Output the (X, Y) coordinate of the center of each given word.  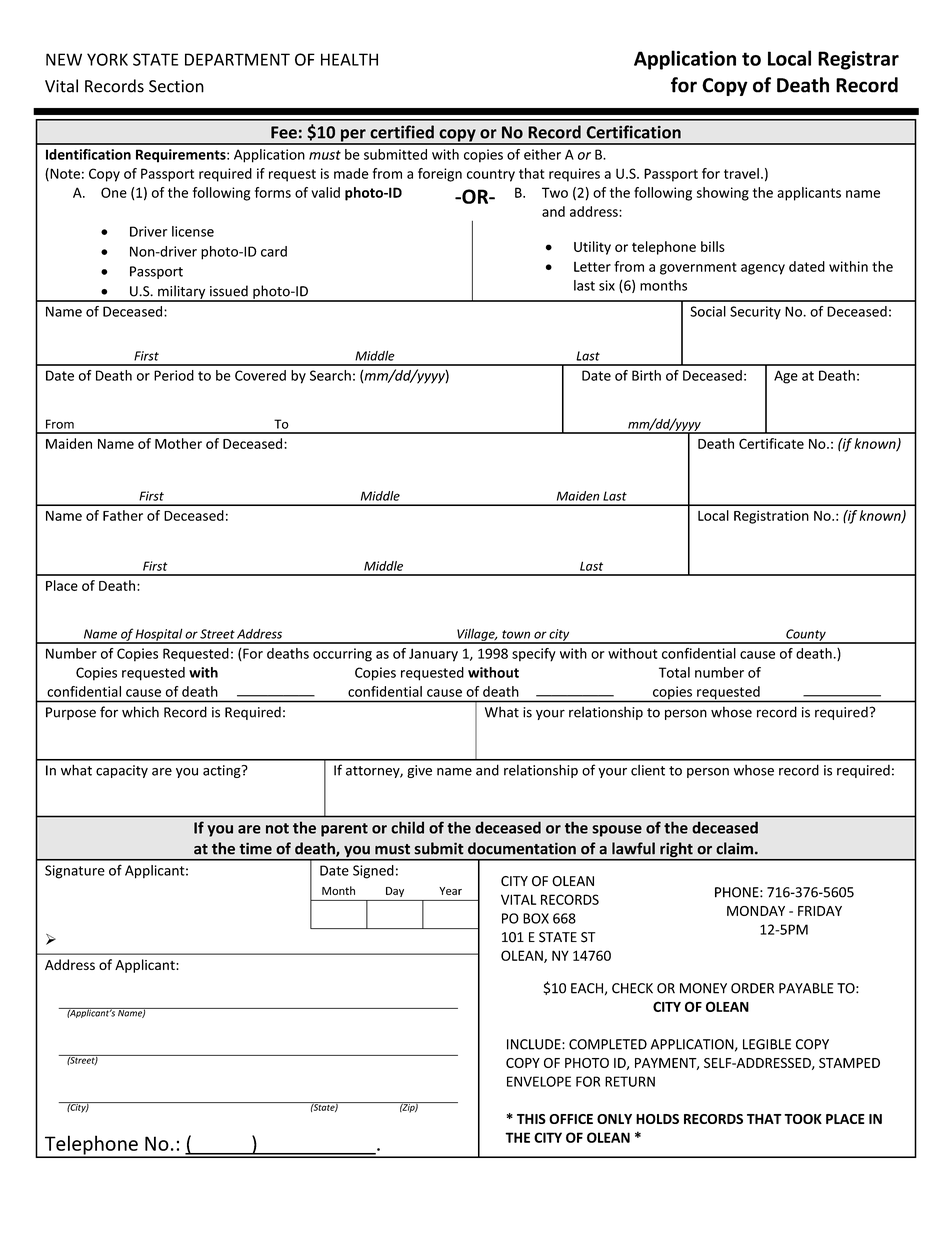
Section (176, 86)
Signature (75, 872)
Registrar (858, 60)
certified (402, 132)
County (806, 636)
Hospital (159, 635)
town (516, 634)
